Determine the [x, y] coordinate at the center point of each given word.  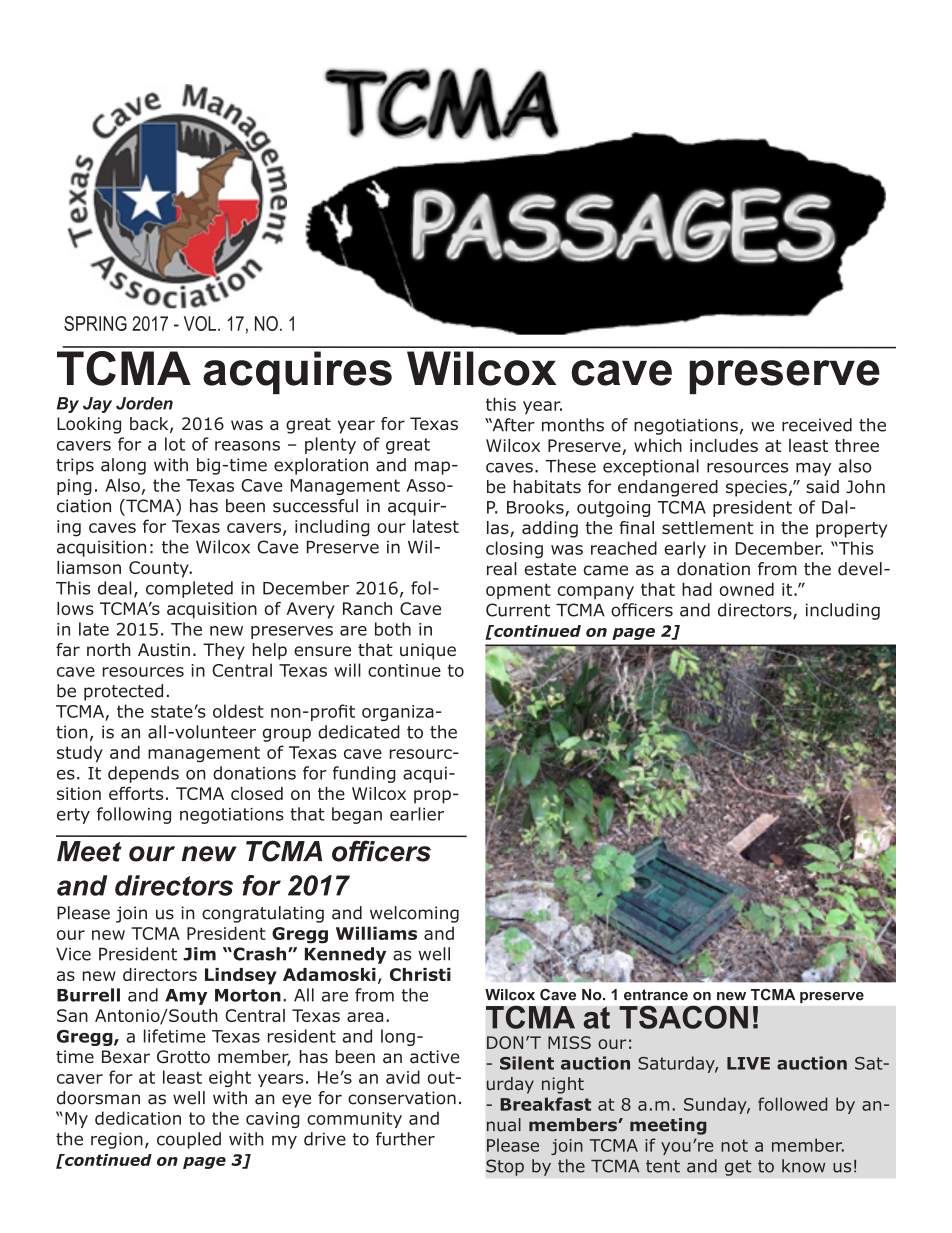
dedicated [359, 732]
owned [747, 589]
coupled [189, 1140]
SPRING [95, 323]
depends [143, 774]
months [573, 425]
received [817, 425]
